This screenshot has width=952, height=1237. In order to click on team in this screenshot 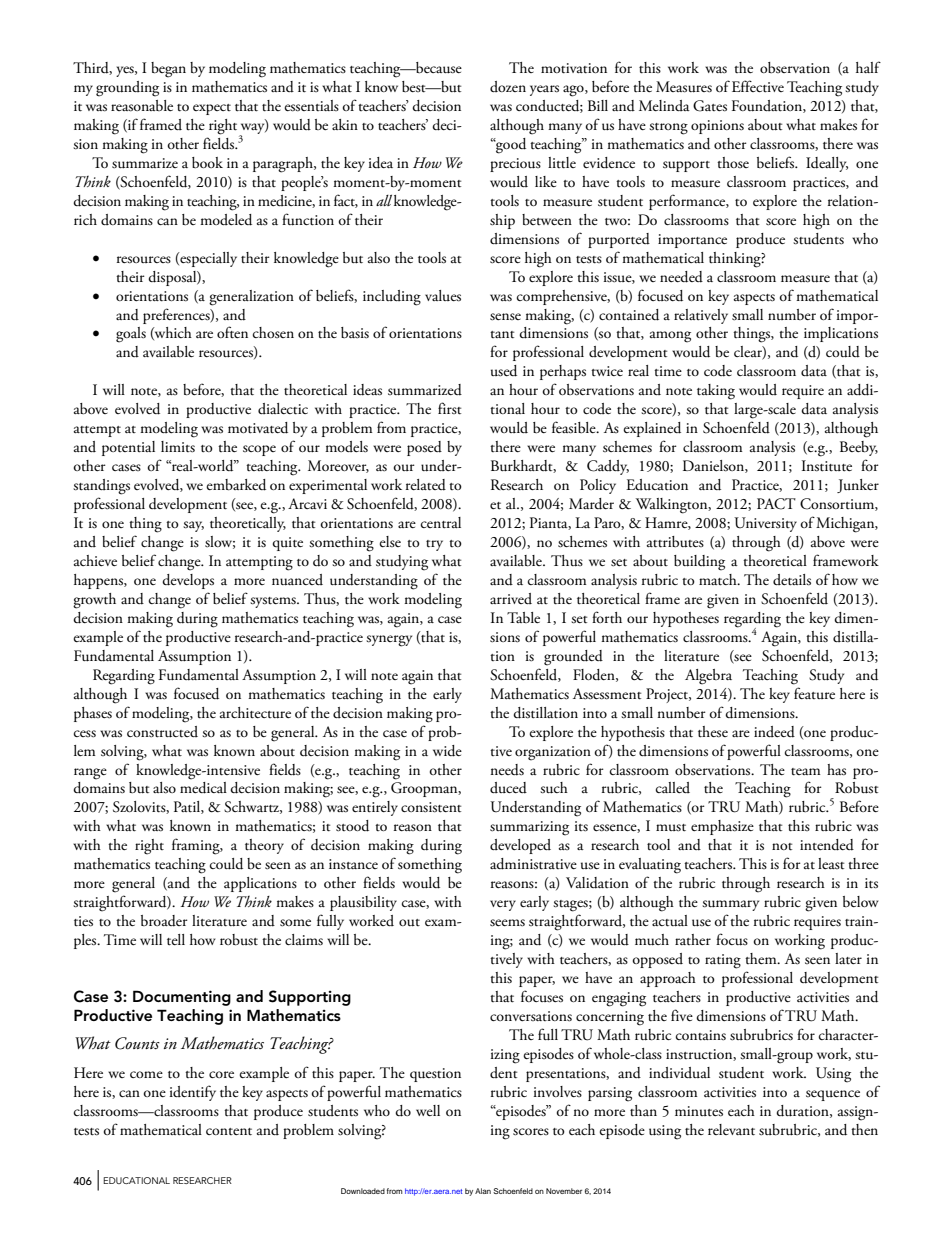, I will do `click(806, 772)`.
